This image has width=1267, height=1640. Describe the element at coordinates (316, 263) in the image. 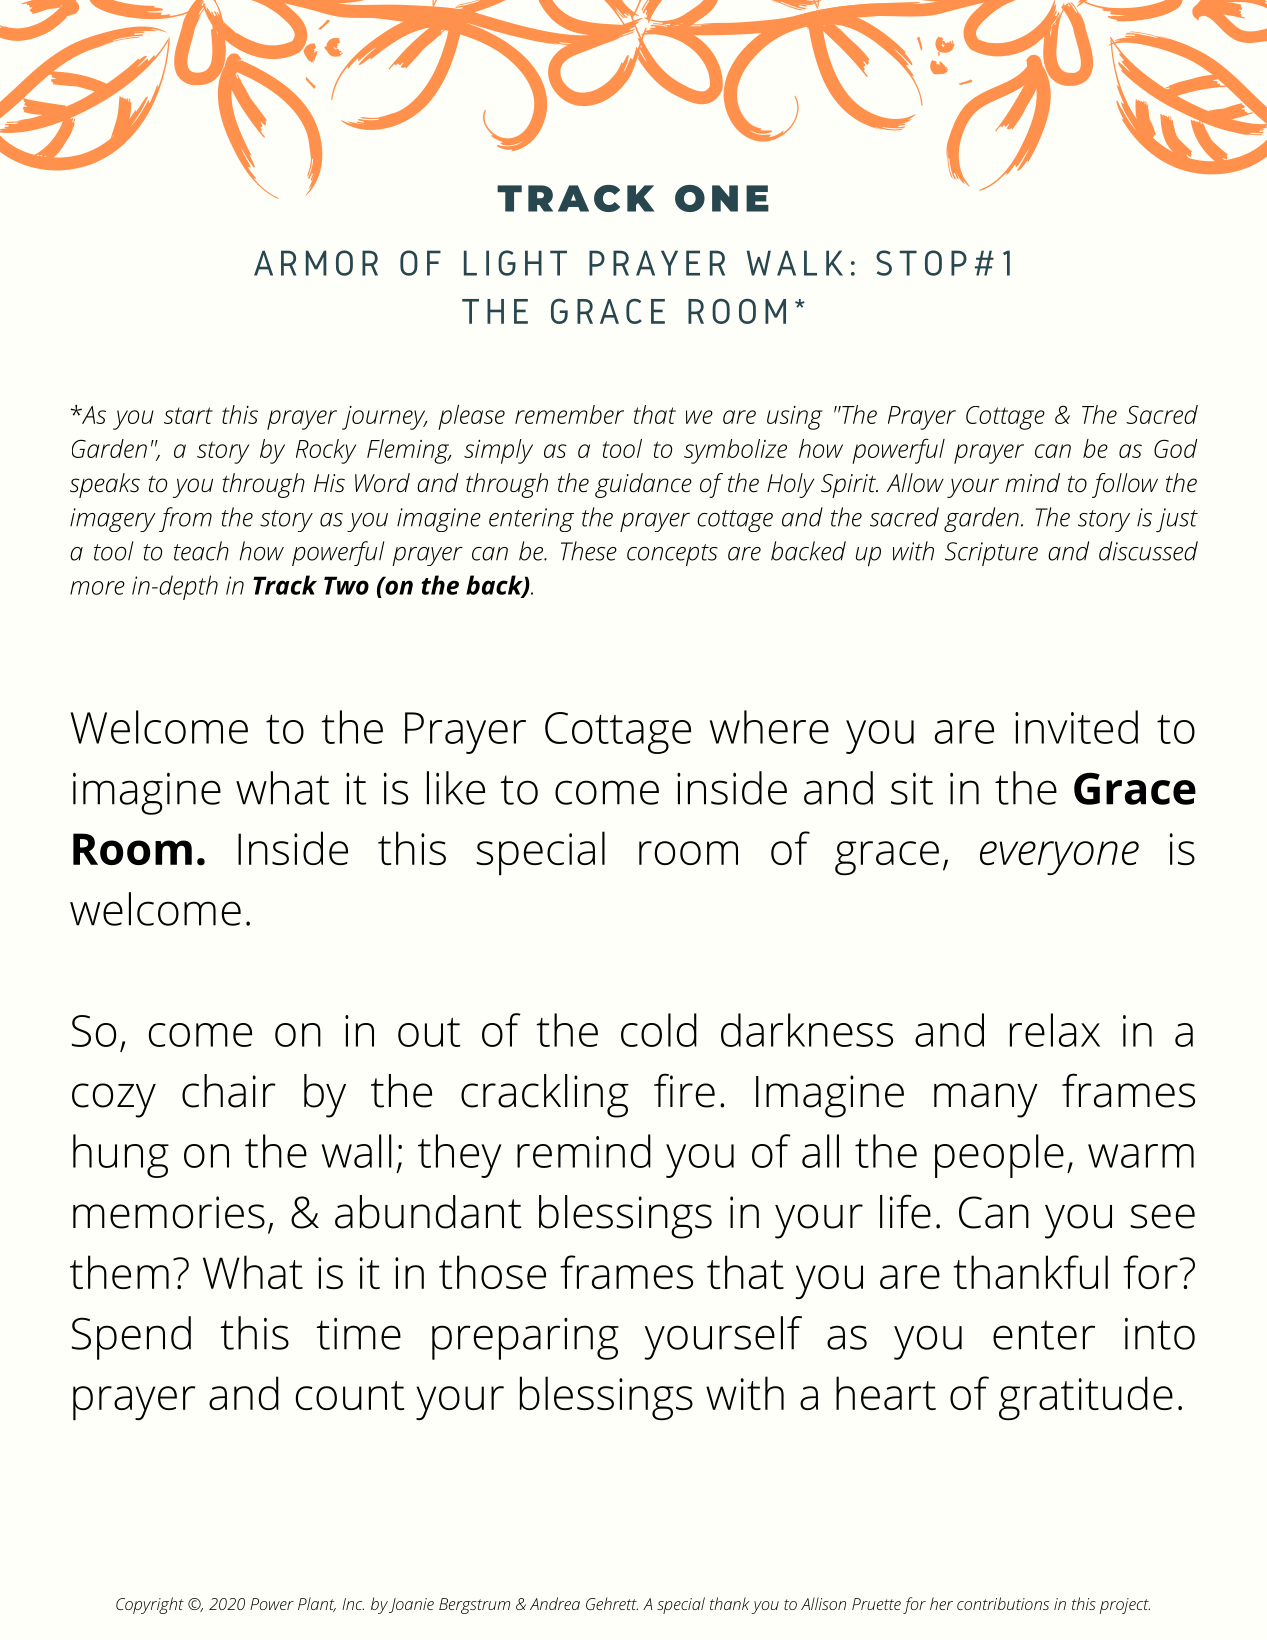

I see `ARMOR` at that location.
